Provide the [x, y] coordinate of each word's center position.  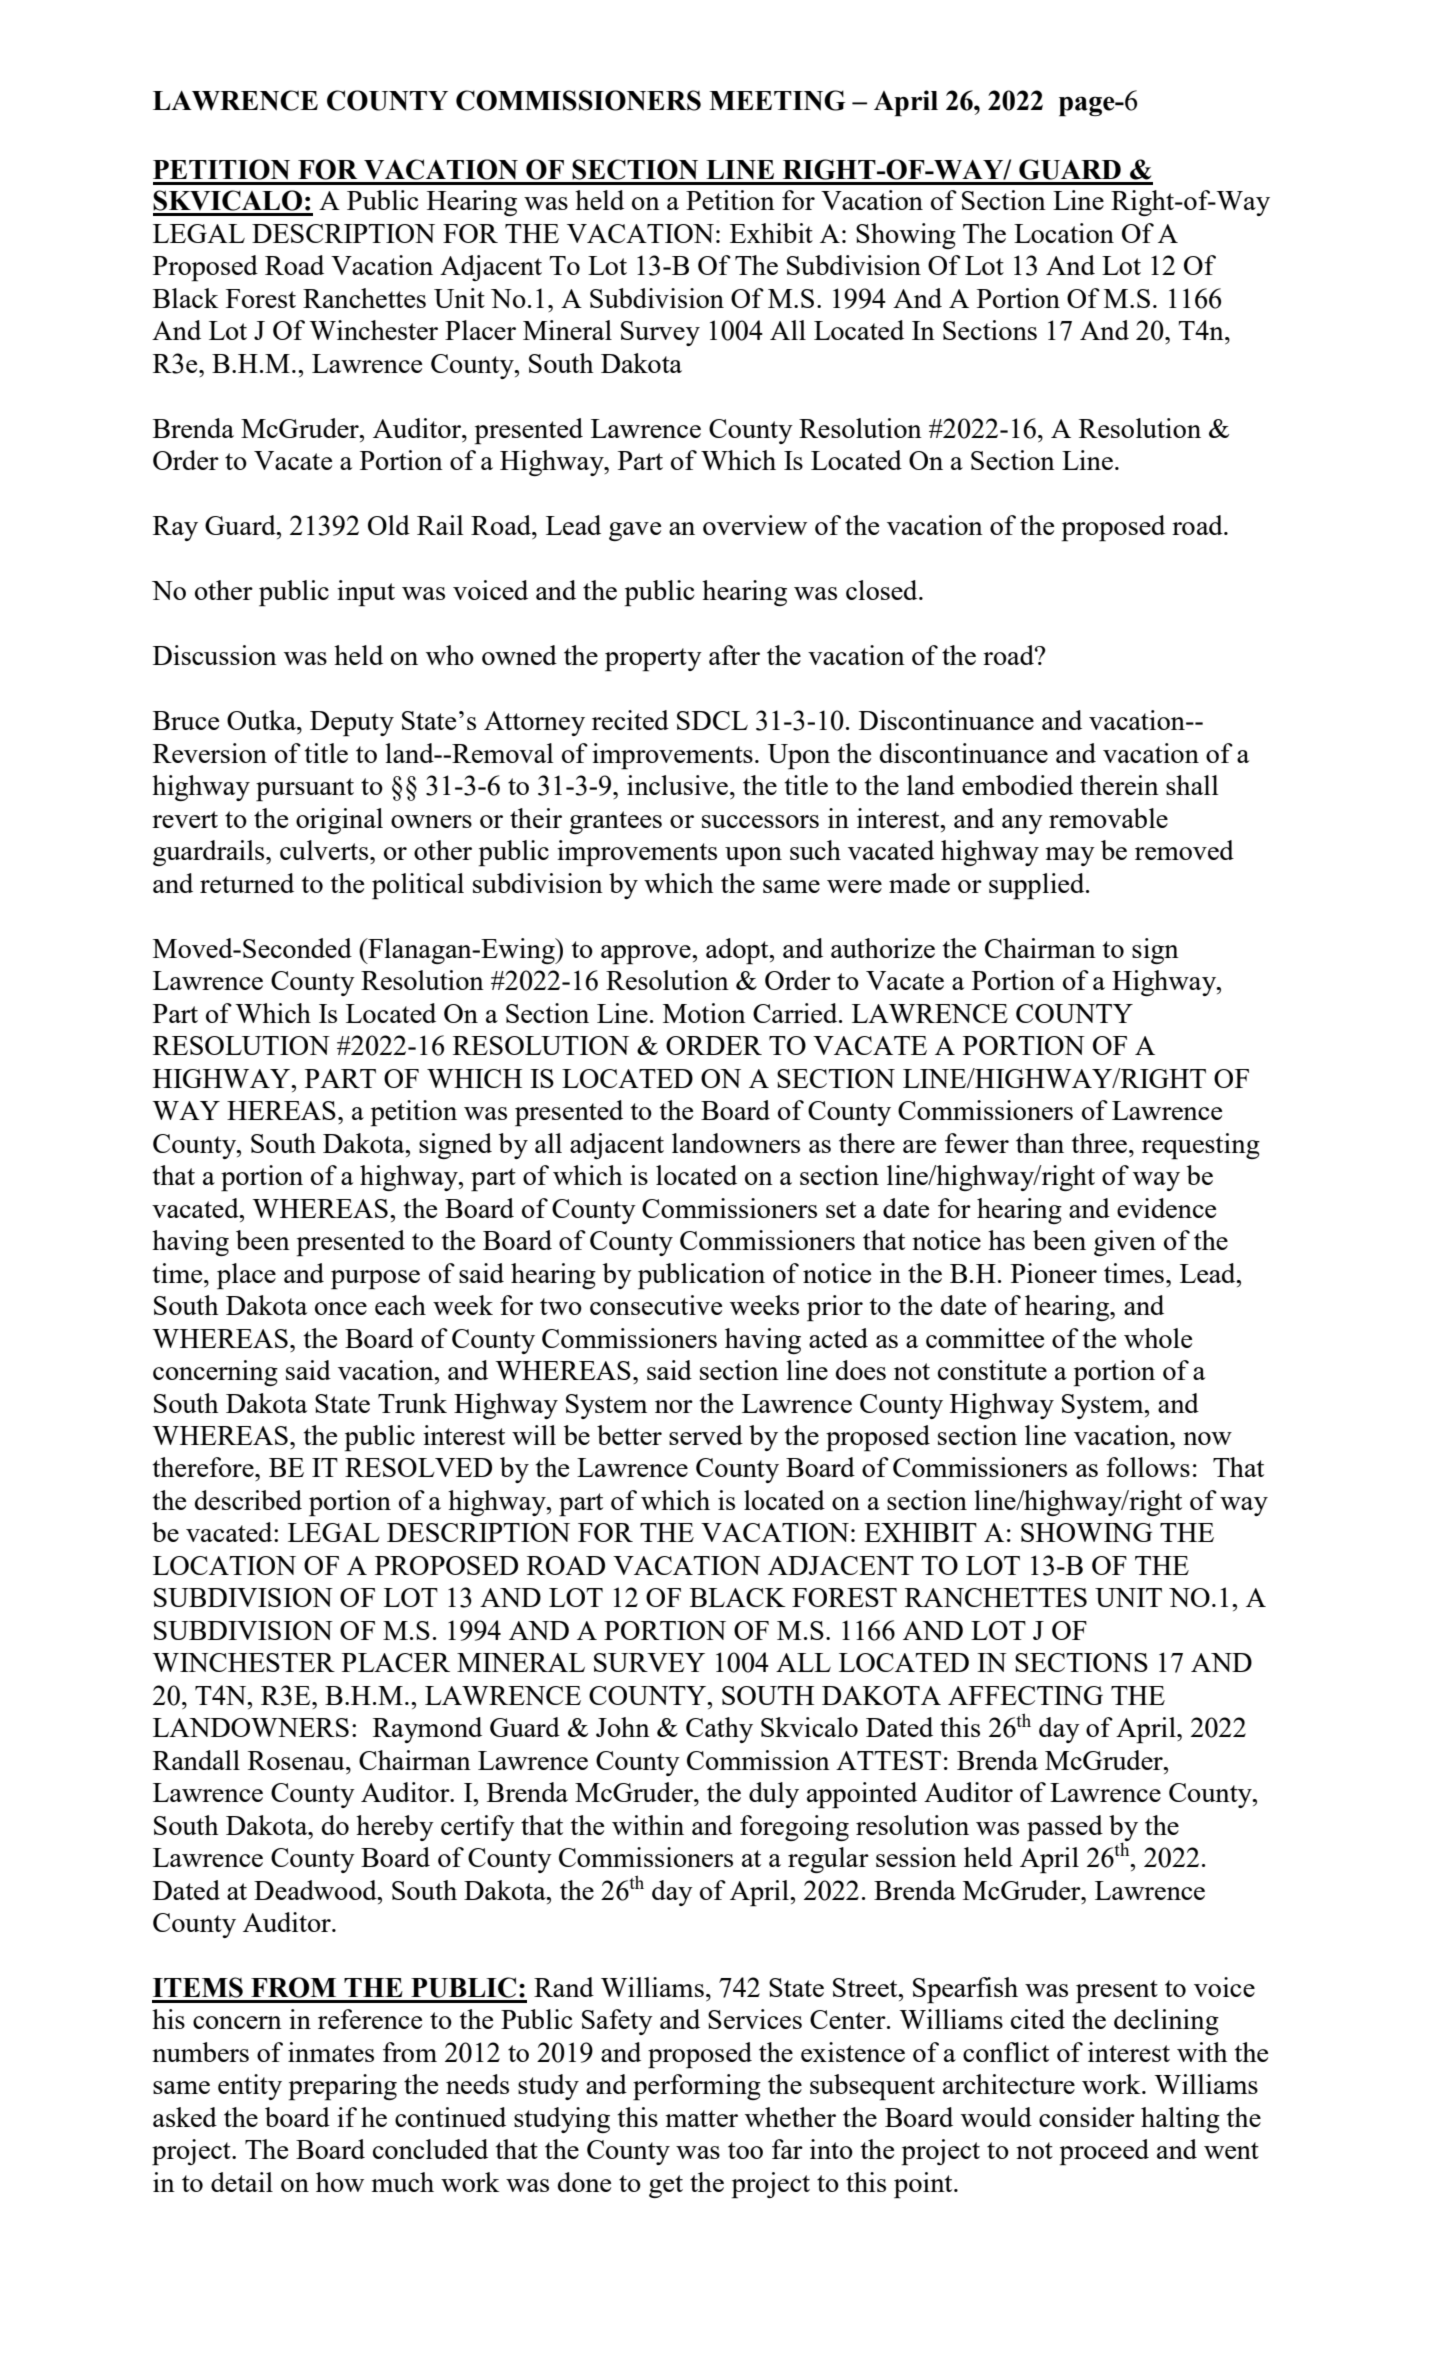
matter [701, 2118]
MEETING [777, 100]
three [1099, 1143]
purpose [375, 1280]
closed [883, 590]
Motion [704, 1013]
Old [389, 525]
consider [1087, 2117]
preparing [343, 2087]
